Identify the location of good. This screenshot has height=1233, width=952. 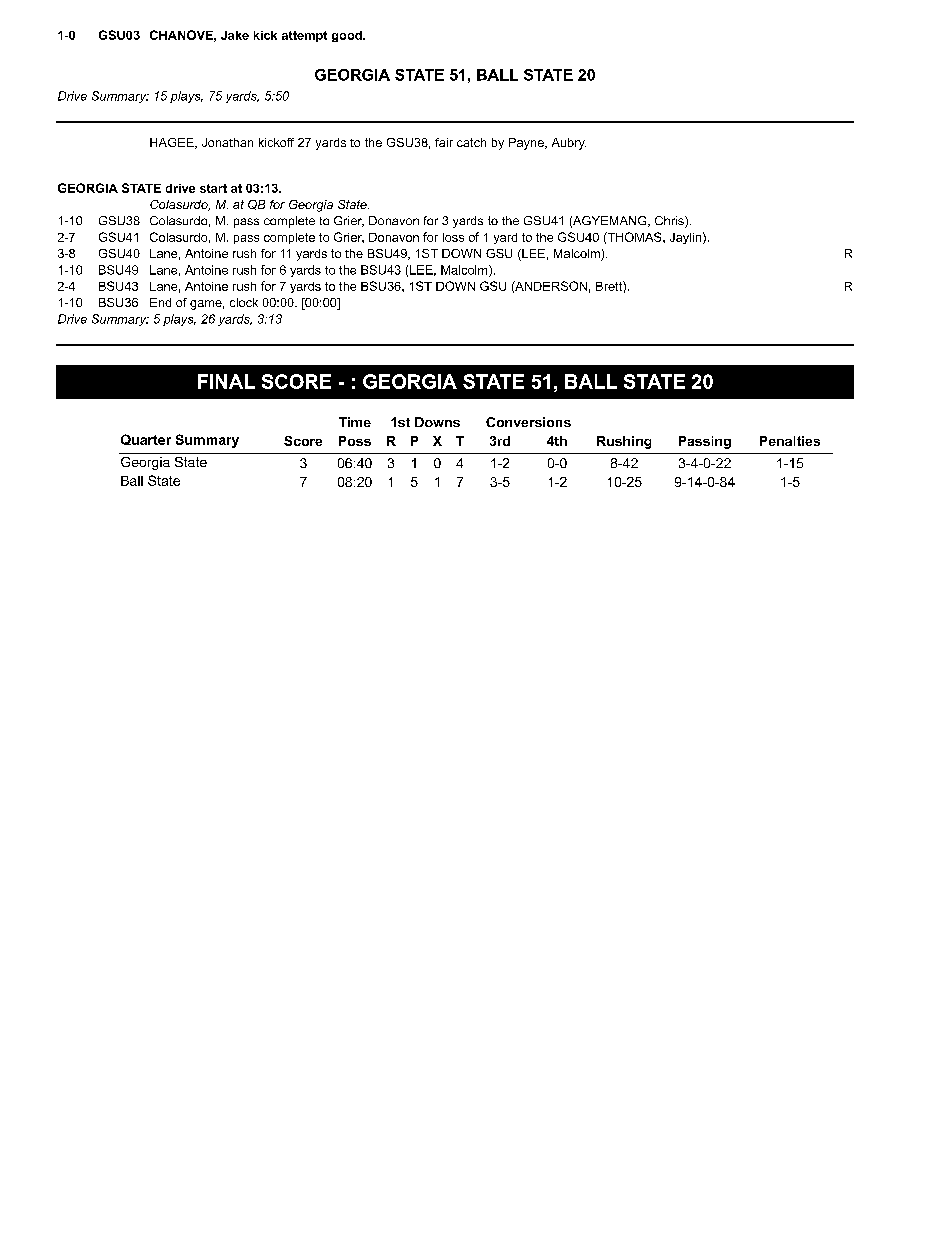
(348, 36).
